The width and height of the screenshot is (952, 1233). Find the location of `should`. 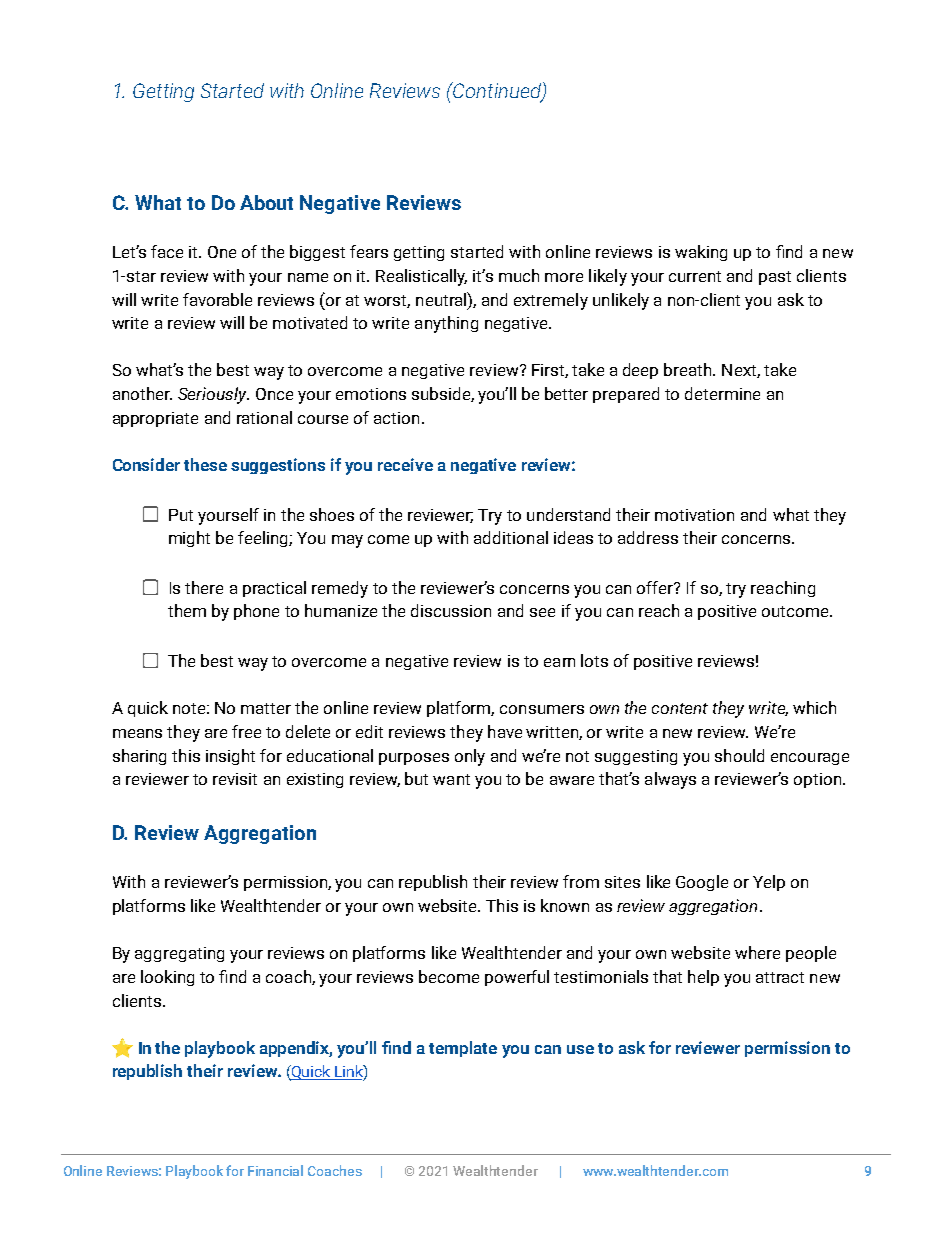

should is located at coordinates (739, 755).
